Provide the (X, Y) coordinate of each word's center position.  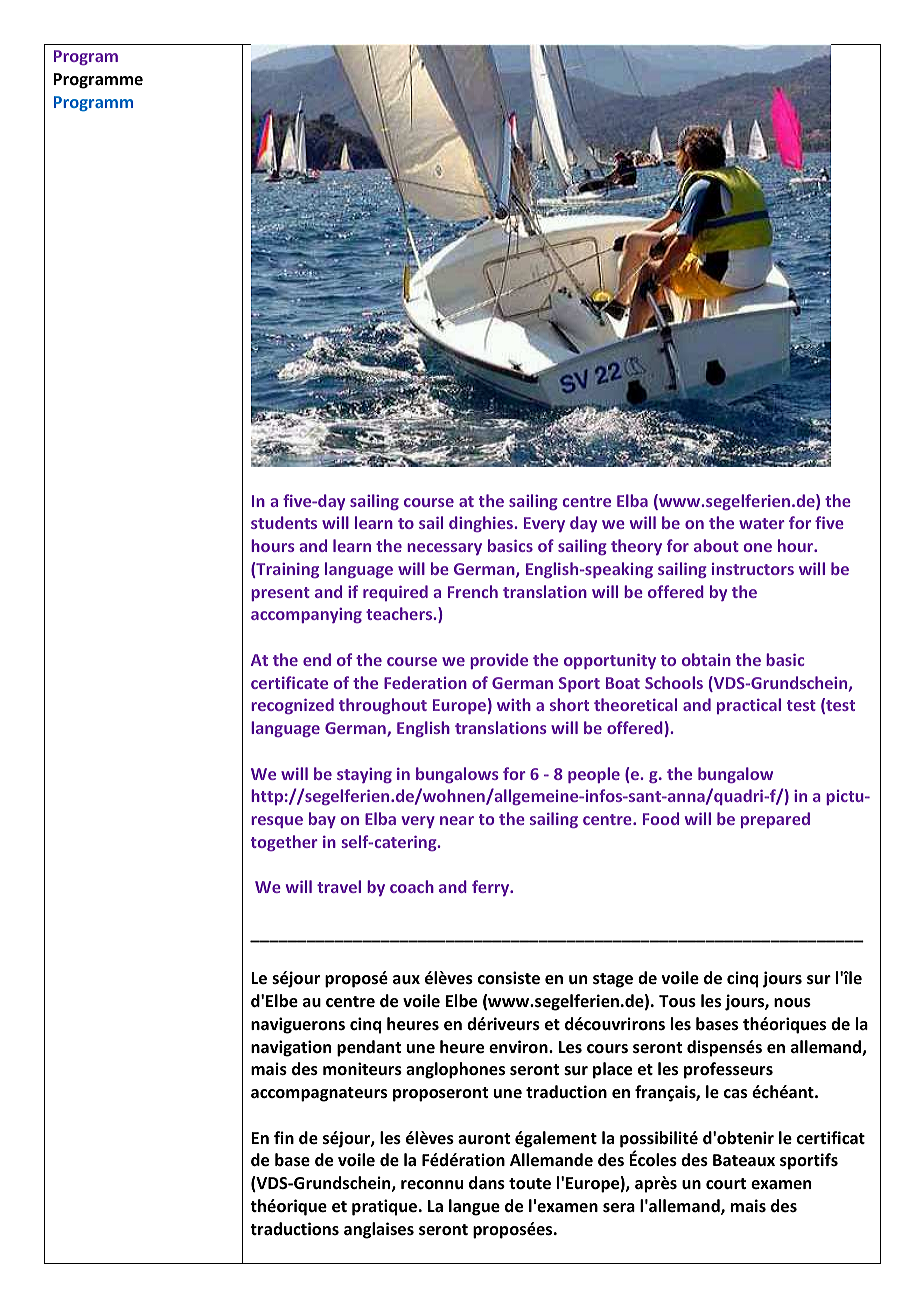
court (726, 1184)
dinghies (482, 524)
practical (749, 706)
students (284, 522)
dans (487, 1183)
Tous (677, 1001)
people (594, 775)
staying (364, 775)
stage (613, 980)
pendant (369, 1048)
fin (284, 1137)
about (716, 545)
